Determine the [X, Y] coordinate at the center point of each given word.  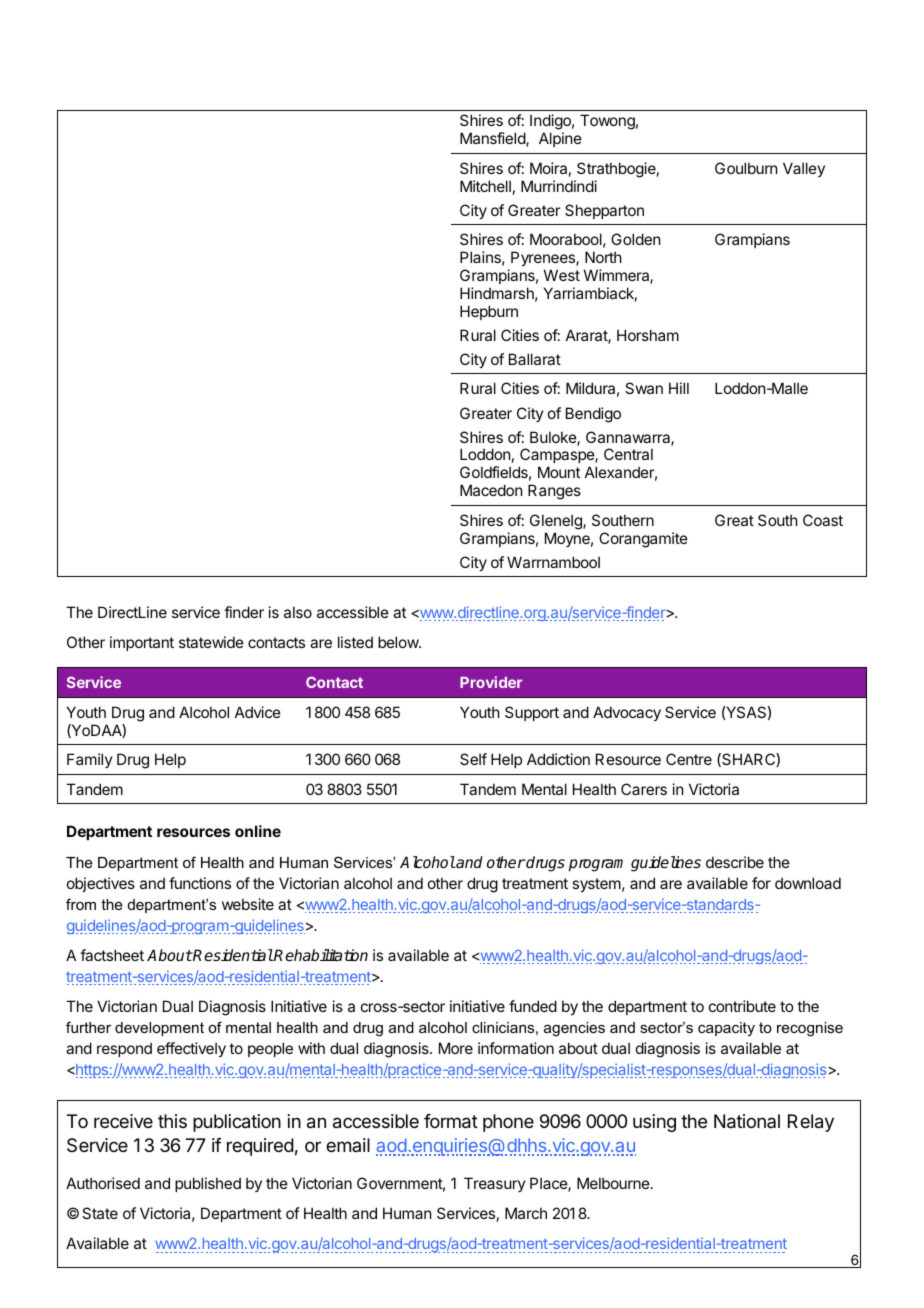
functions [200, 883]
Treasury [495, 1184]
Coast [823, 520]
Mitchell [485, 186]
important [142, 643]
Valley [804, 169]
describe [735, 862]
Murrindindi [559, 186]
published [208, 1184]
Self [473, 759]
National [747, 1121]
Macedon [491, 490]
